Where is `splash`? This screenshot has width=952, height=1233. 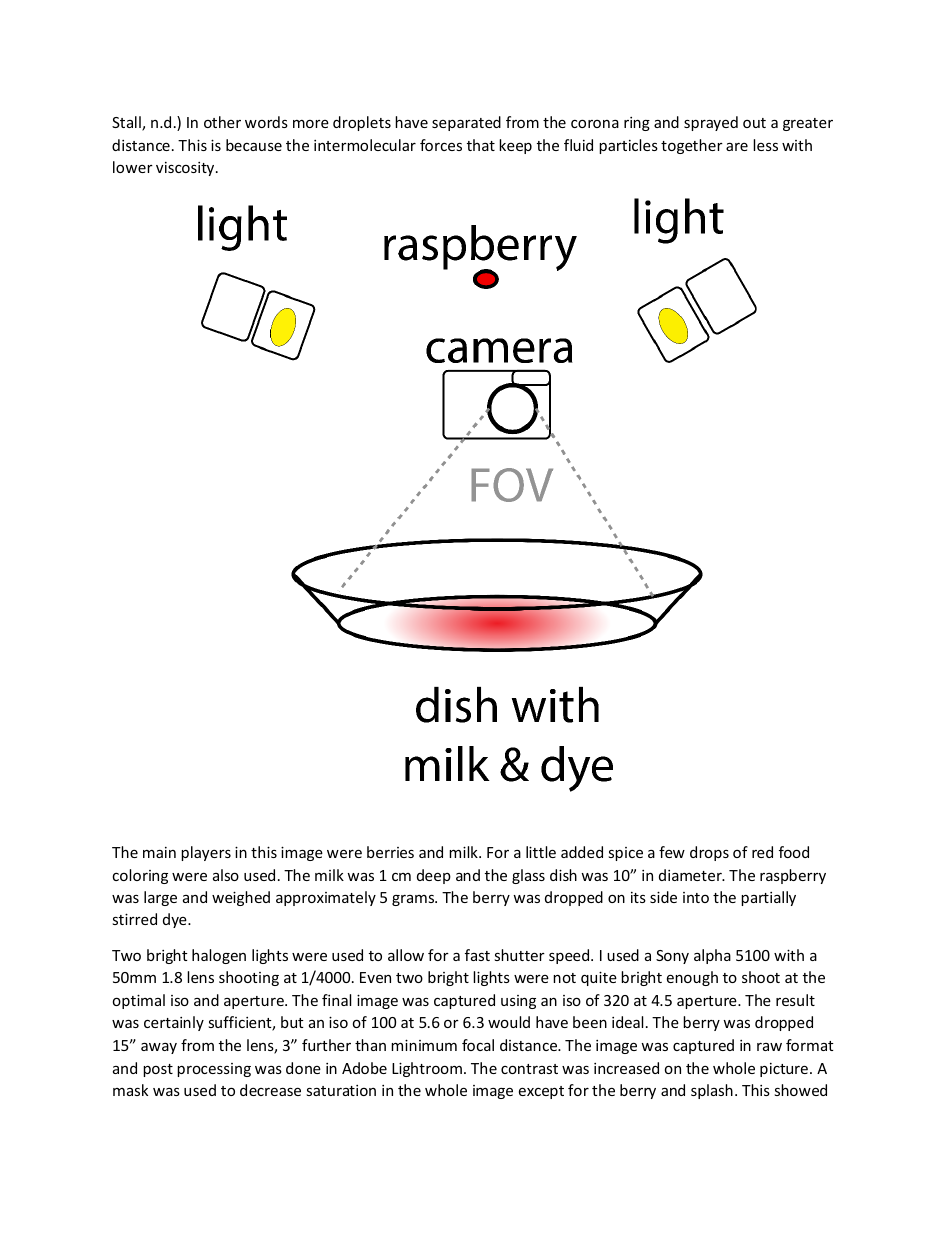
splash is located at coordinates (712, 1091).
